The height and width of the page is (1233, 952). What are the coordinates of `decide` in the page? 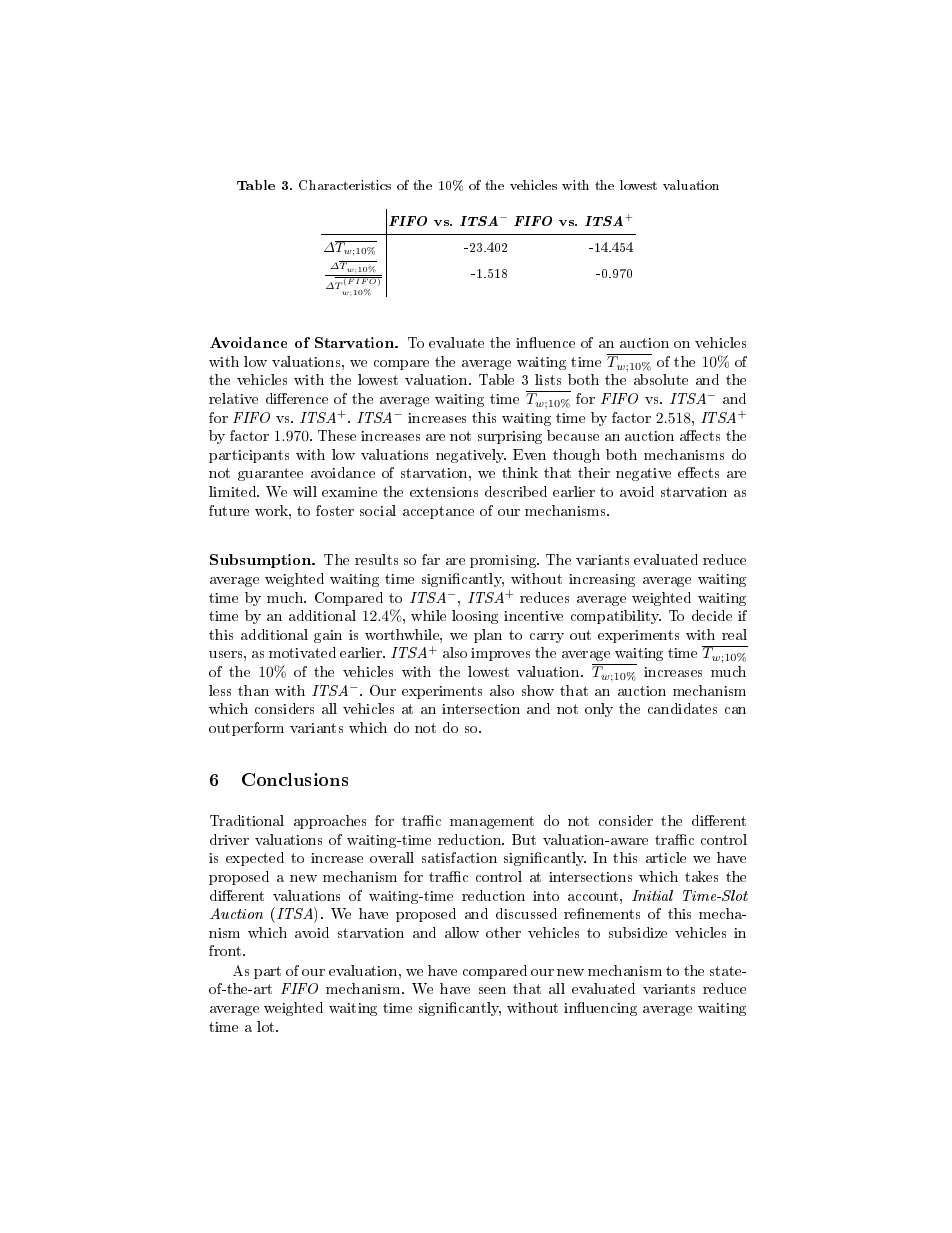 It's located at (712, 615).
